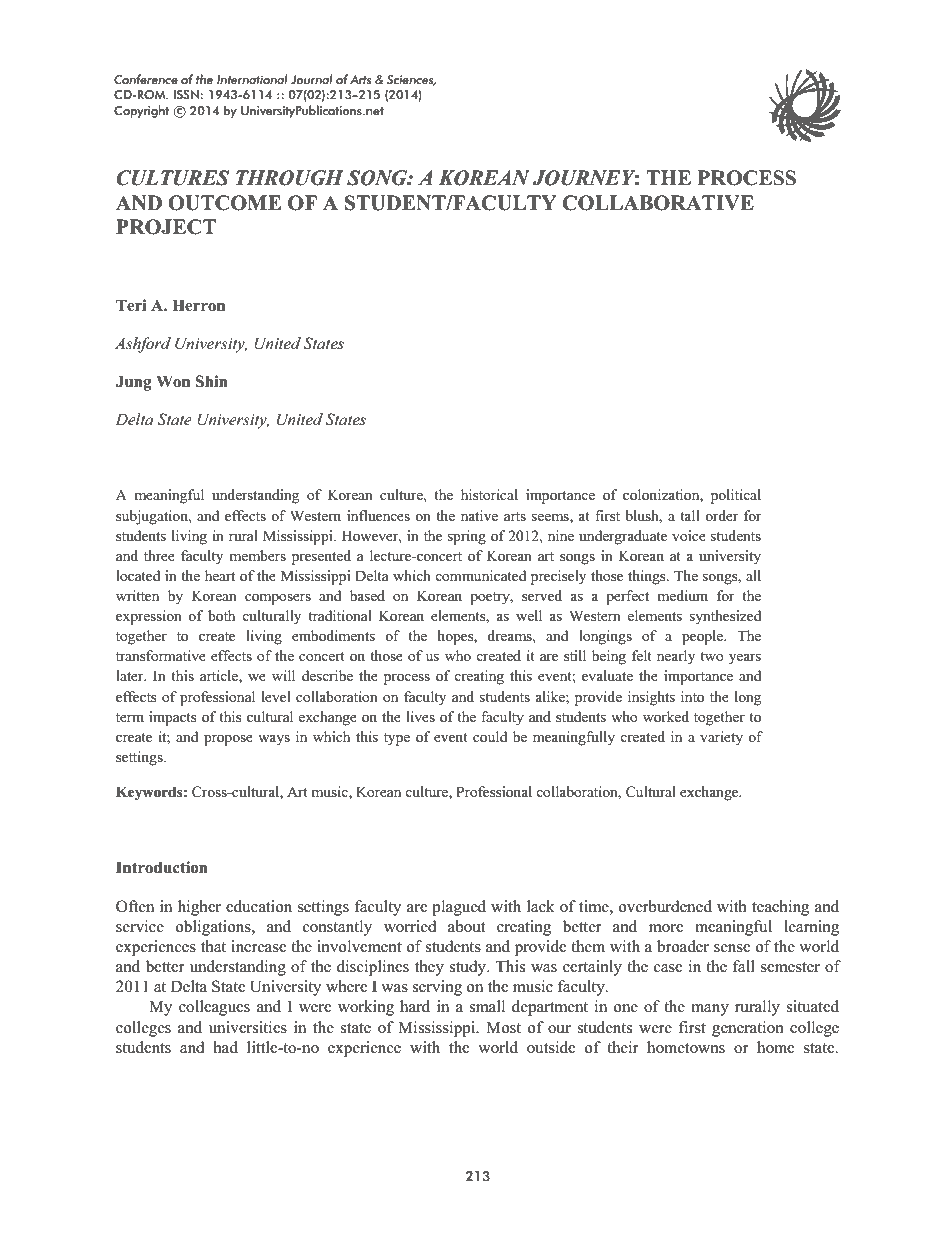 This document has width=952, height=1233. I want to click on well, so click(529, 615).
